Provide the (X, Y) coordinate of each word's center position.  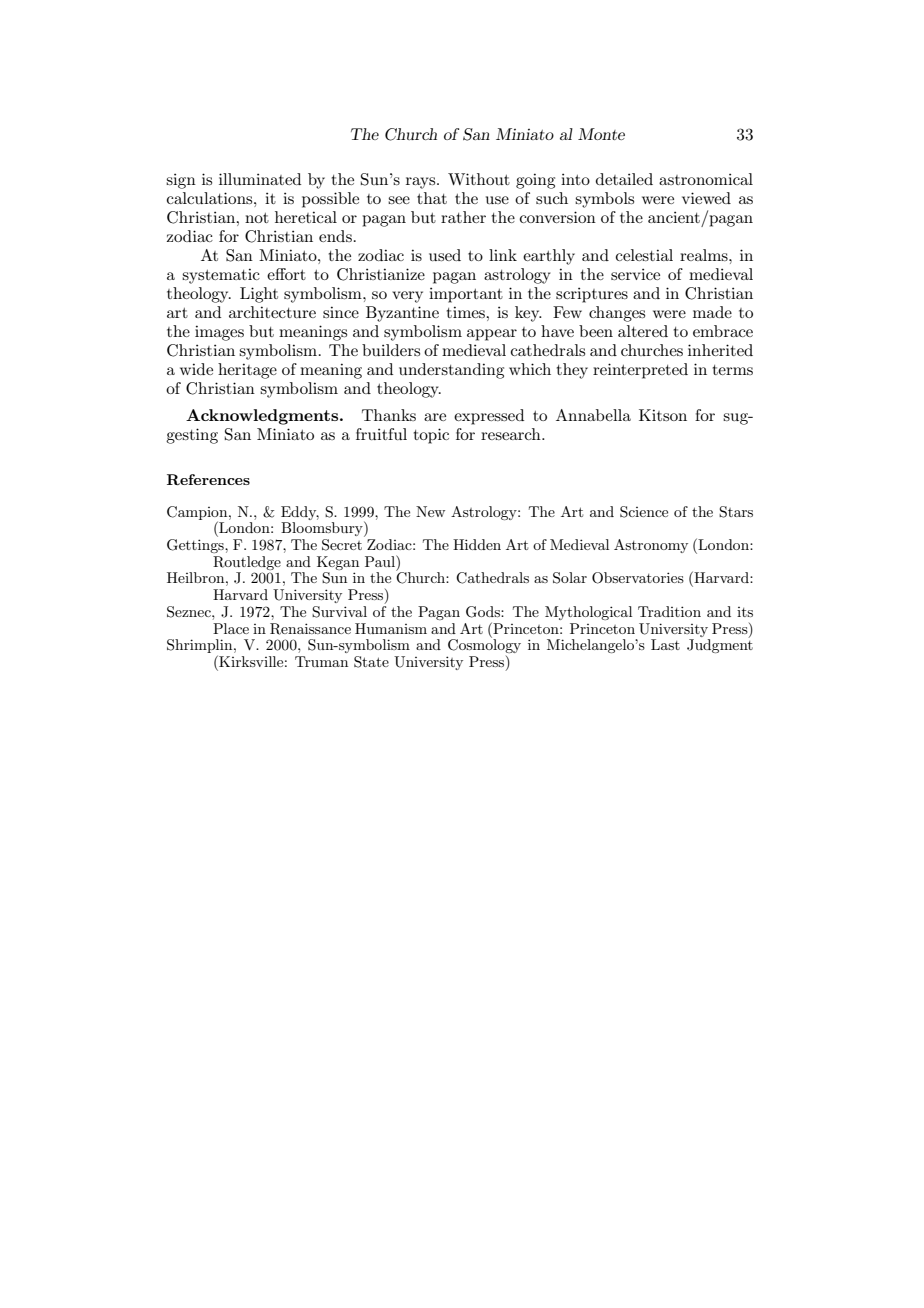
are (435, 417)
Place (231, 628)
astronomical (706, 179)
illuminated (260, 179)
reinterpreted (640, 371)
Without (479, 179)
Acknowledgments (263, 417)
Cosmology (484, 645)
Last (665, 644)
